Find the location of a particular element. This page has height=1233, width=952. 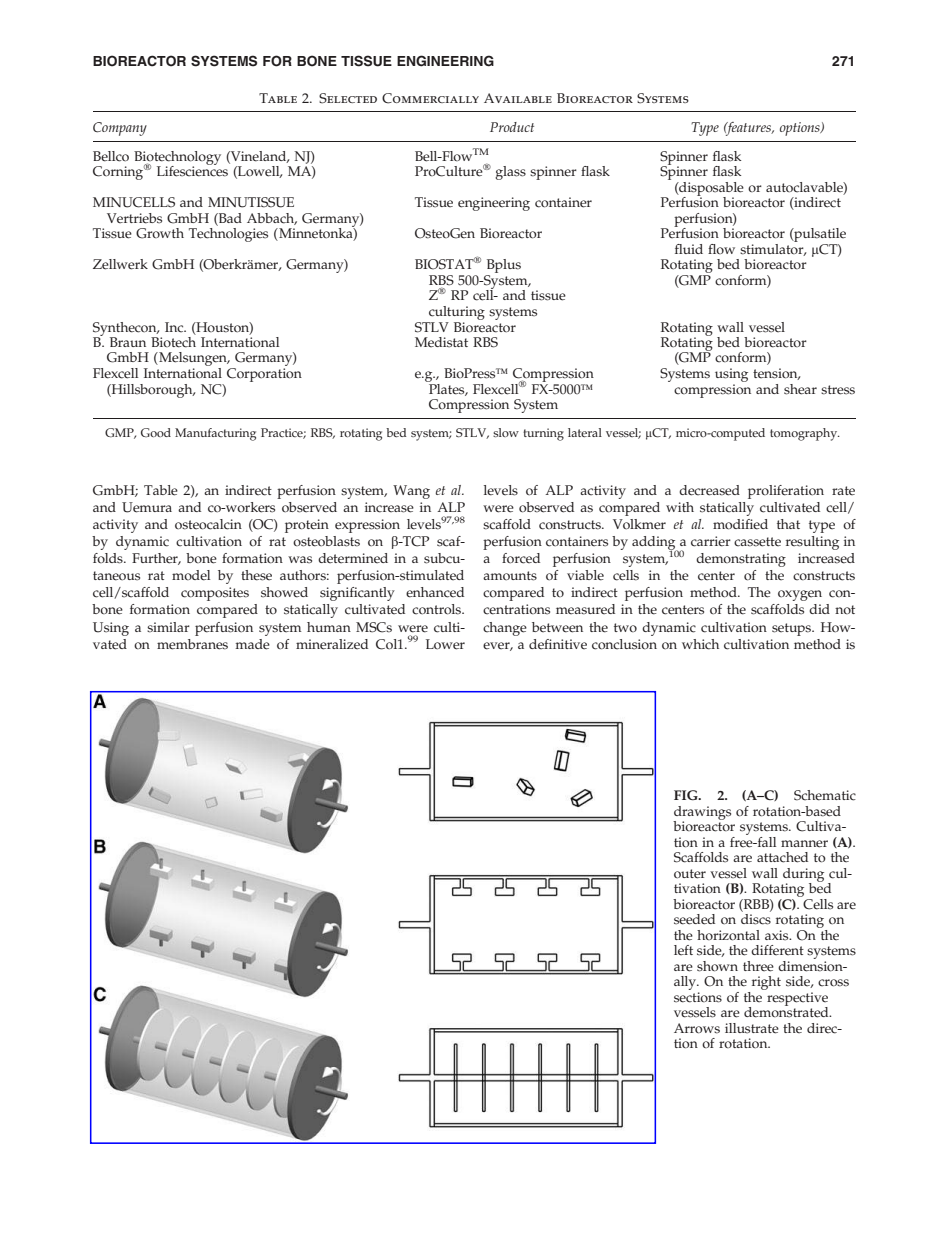

model is located at coordinates (191, 575).
